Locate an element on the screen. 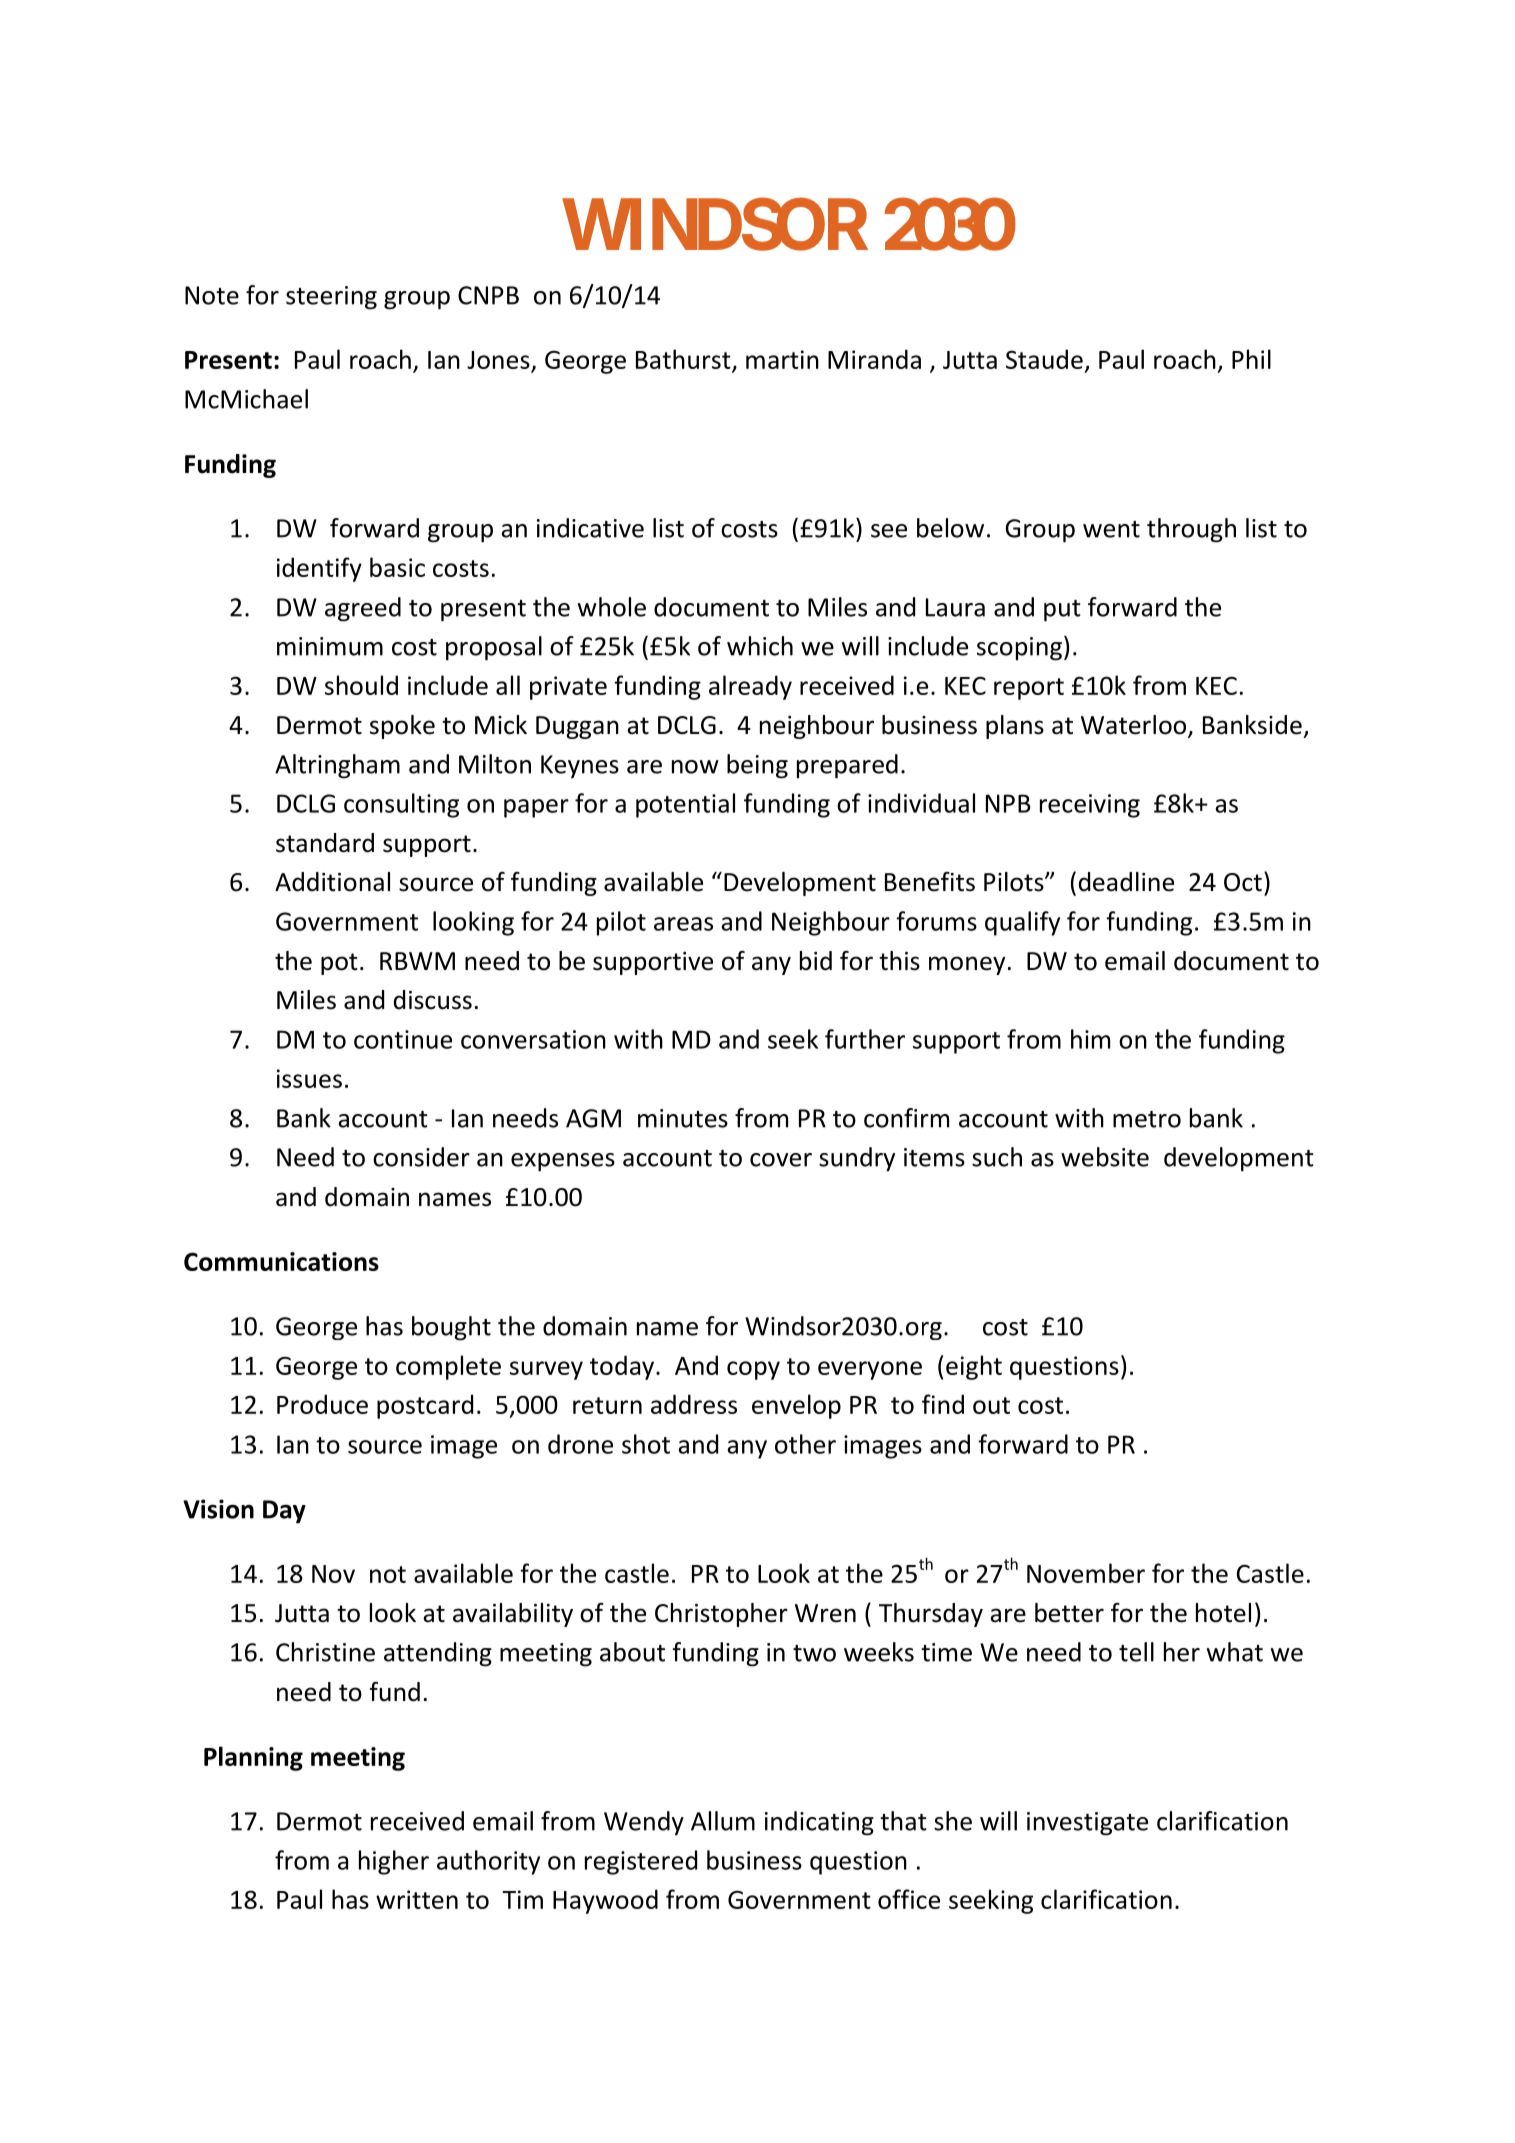  minutes is located at coordinates (683, 1118).
